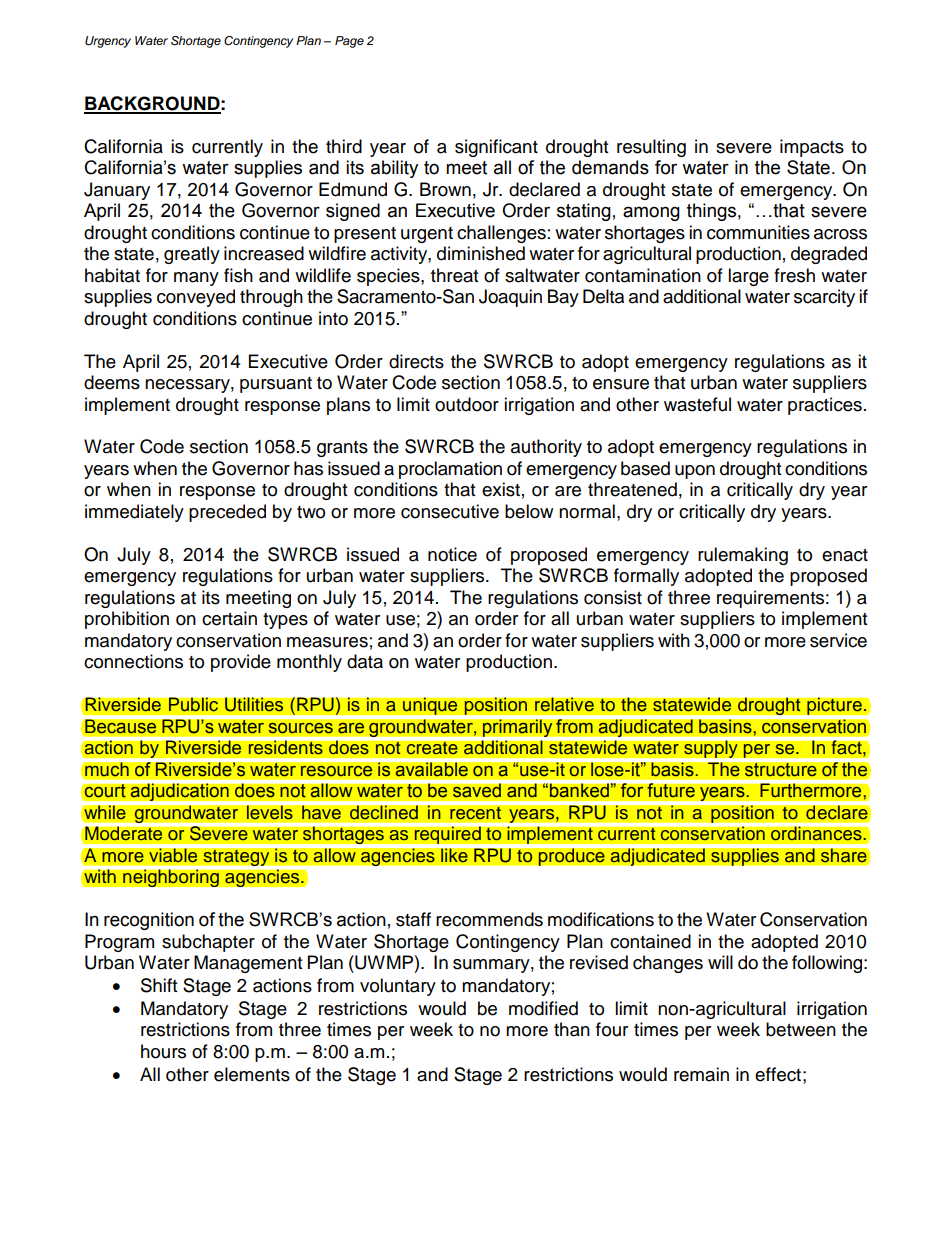 This screenshot has width=952, height=1233. I want to click on hours, so click(163, 1051).
